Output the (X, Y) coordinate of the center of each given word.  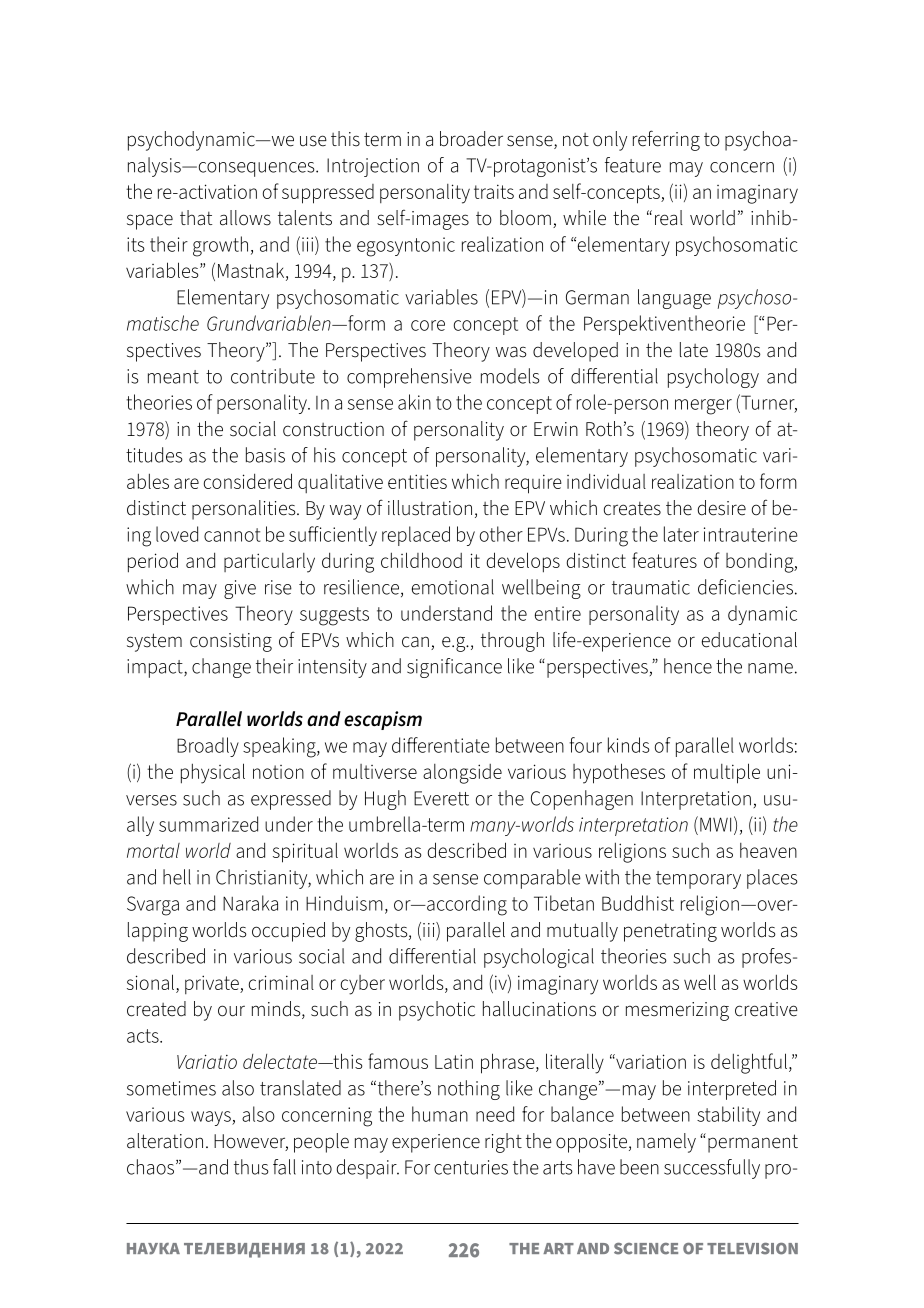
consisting (231, 642)
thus (251, 1167)
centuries (471, 1167)
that (196, 218)
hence (688, 666)
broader (471, 139)
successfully (712, 1169)
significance (454, 668)
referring (666, 140)
